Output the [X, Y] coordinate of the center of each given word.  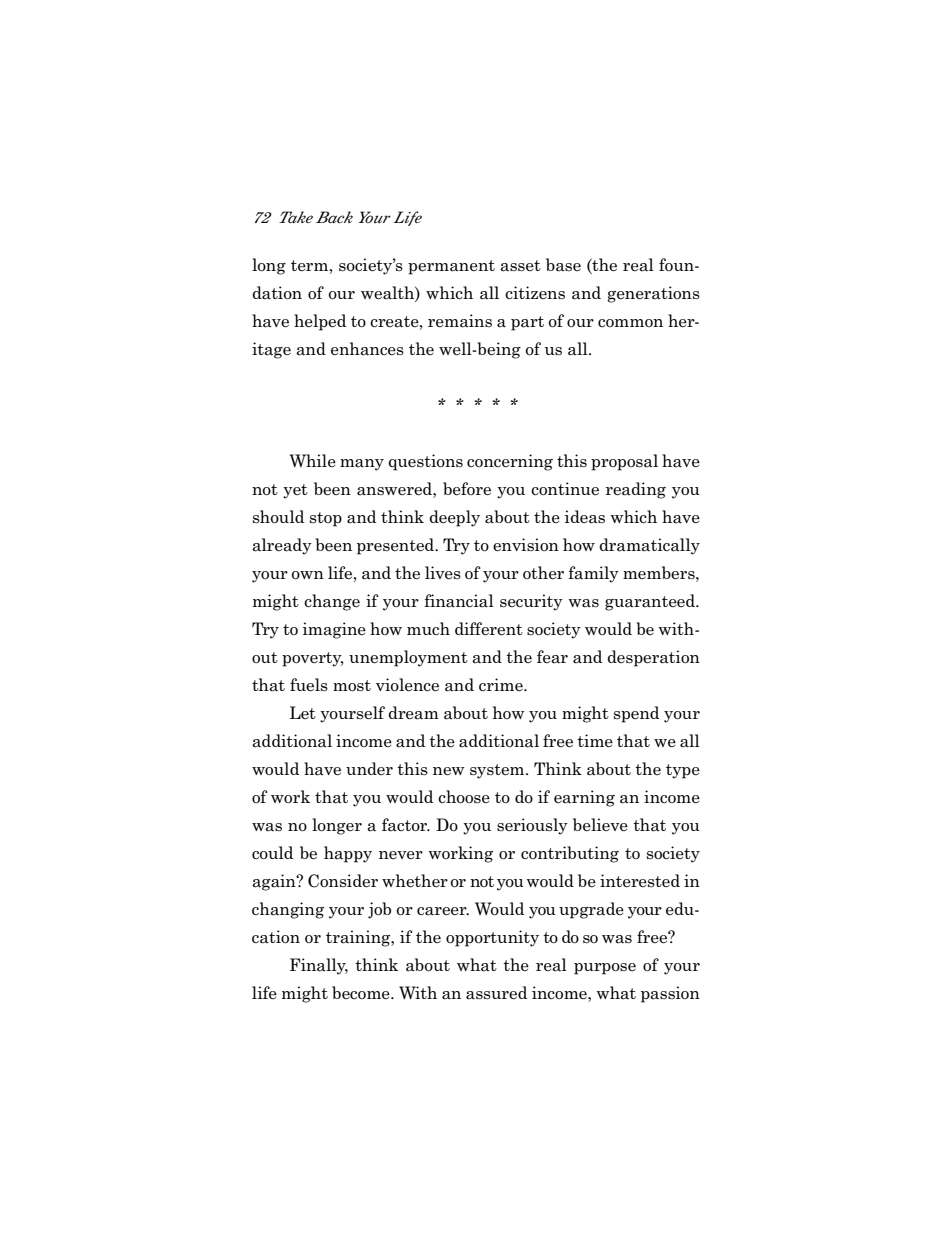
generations [653, 294]
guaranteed [651, 602]
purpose [605, 969]
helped [320, 322]
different [489, 629]
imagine [334, 630]
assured [496, 993]
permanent [451, 267]
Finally [319, 966]
